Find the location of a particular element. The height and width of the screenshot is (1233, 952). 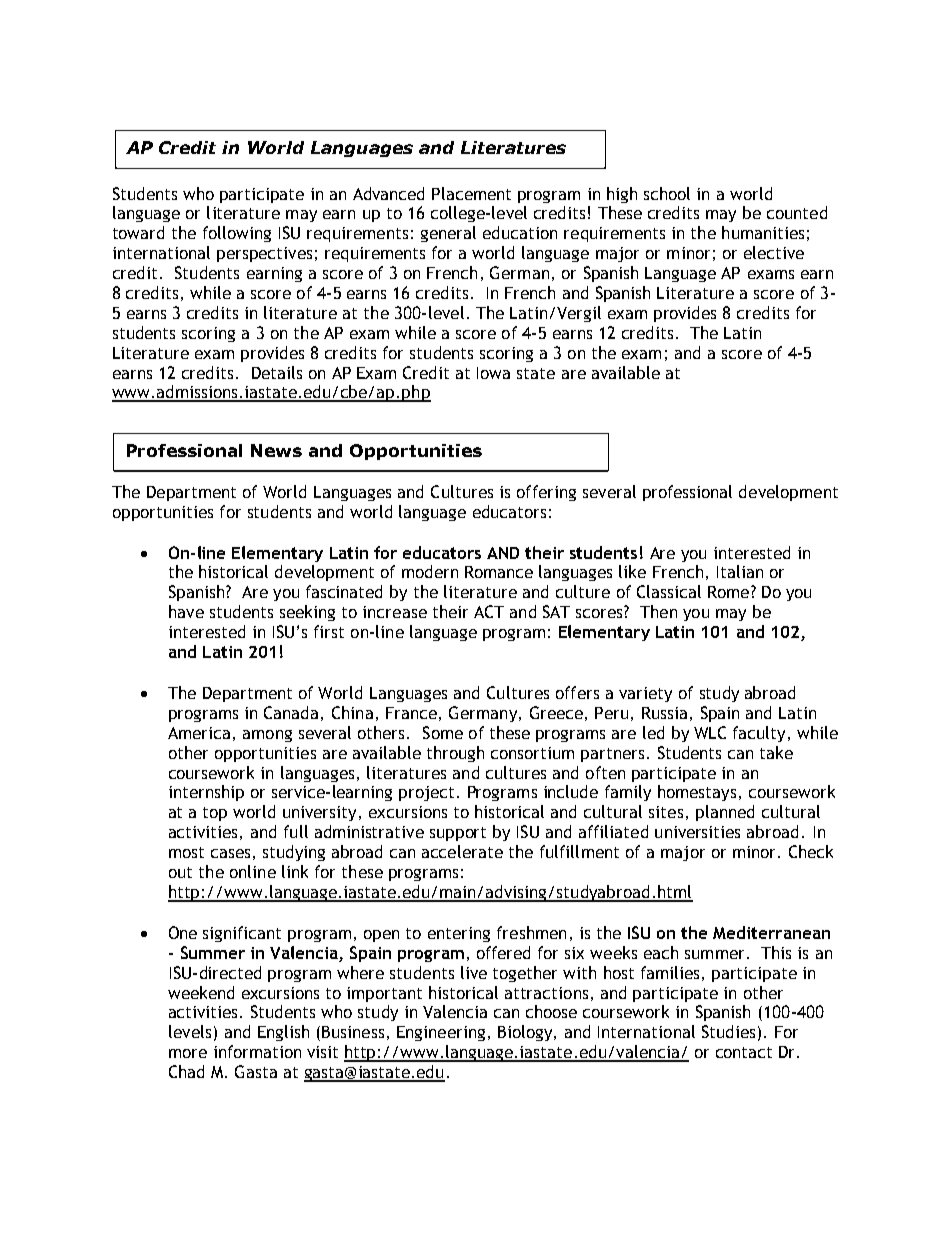

Rome is located at coordinates (730, 592).
